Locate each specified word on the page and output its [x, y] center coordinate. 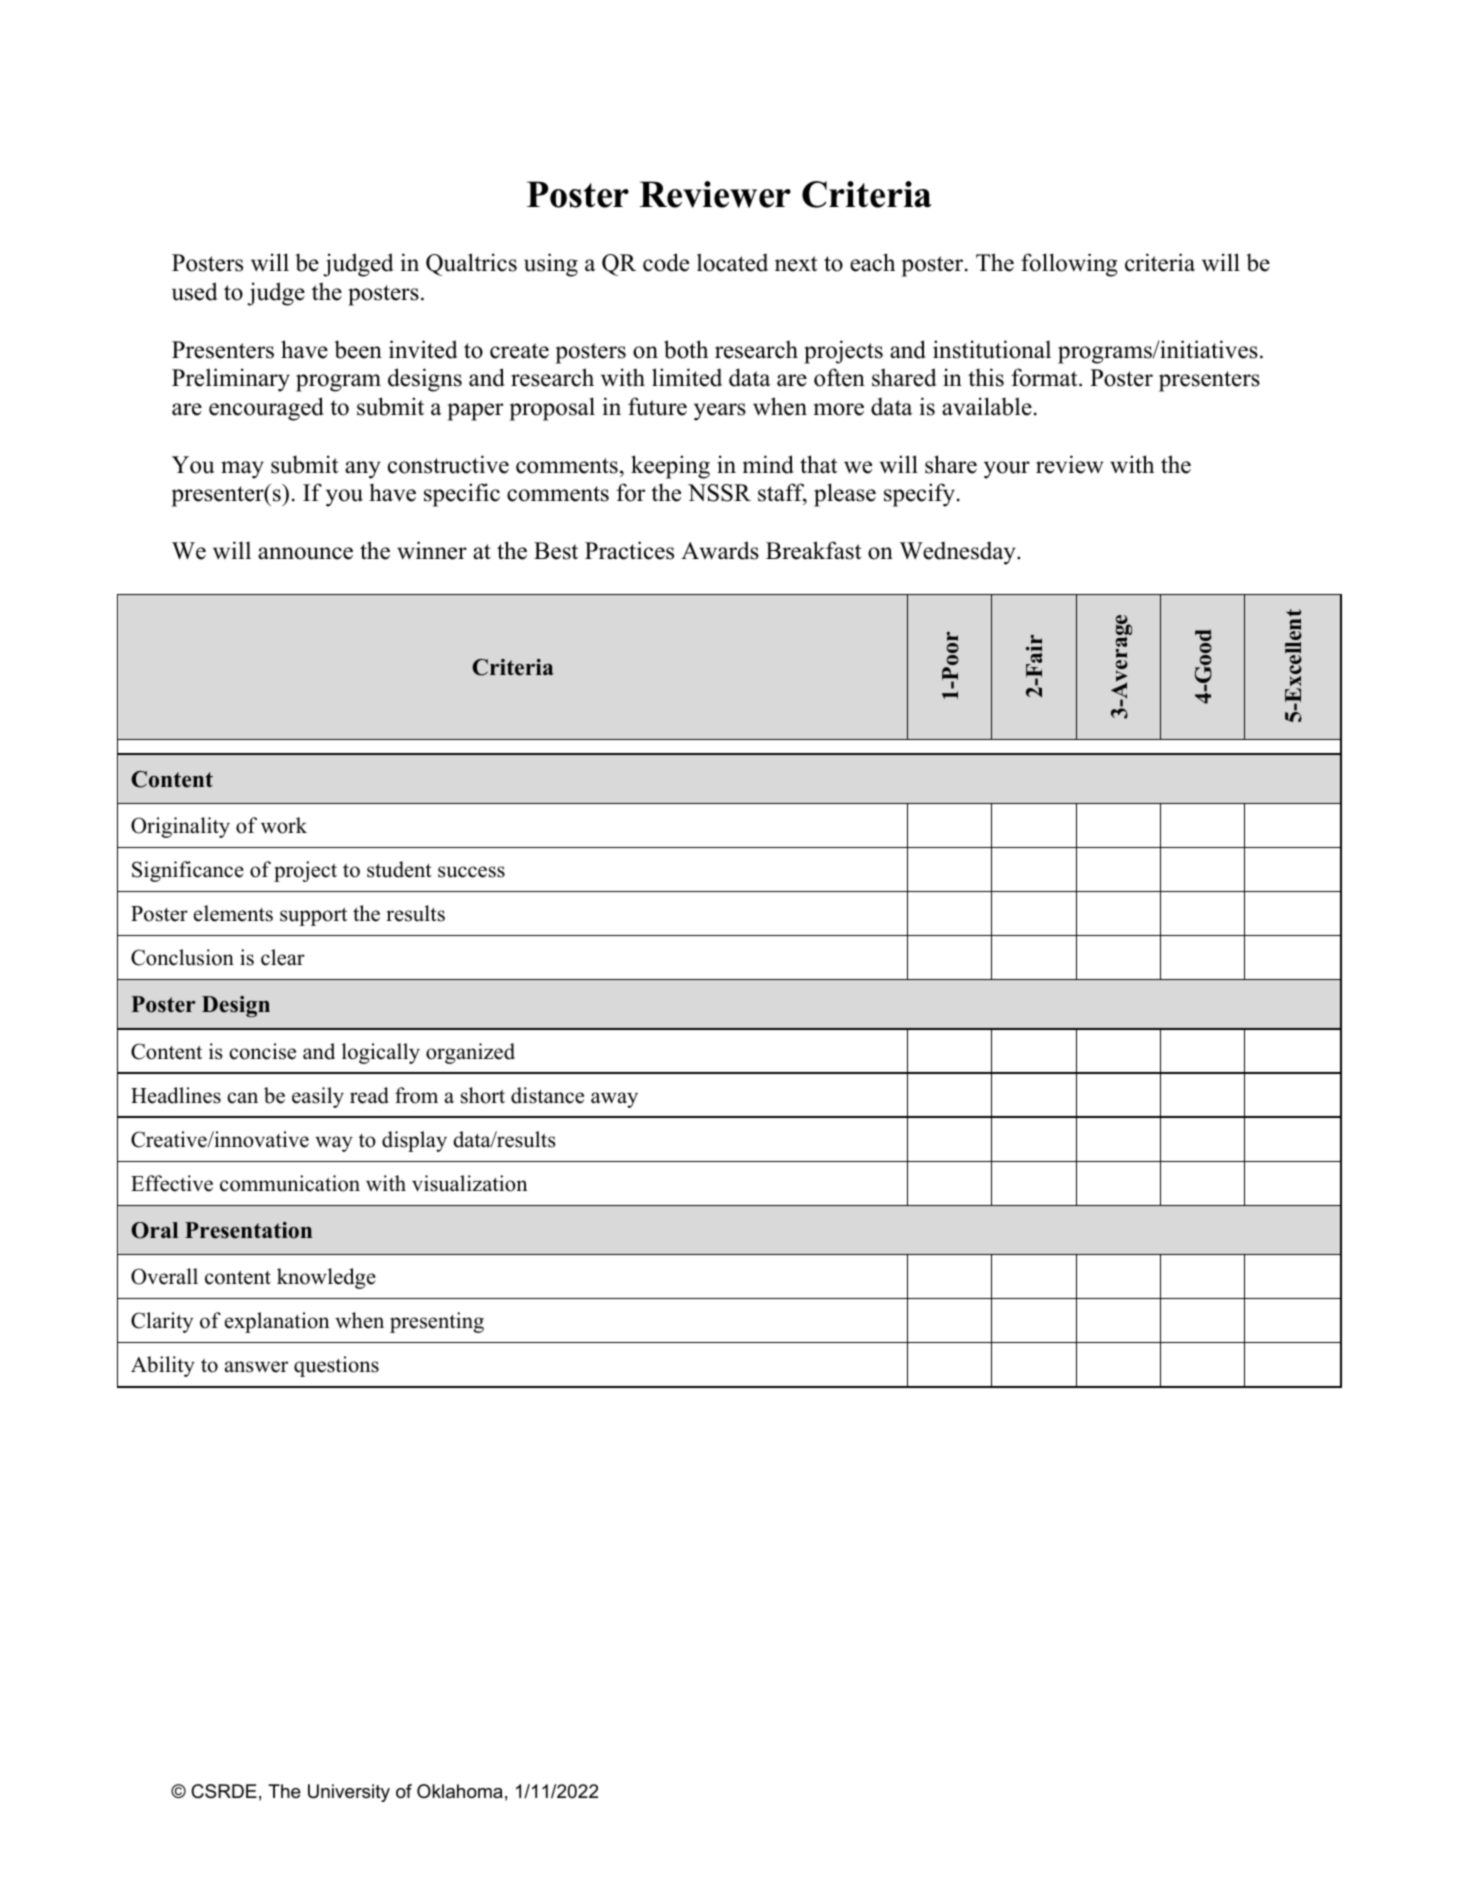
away [614, 1100]
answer [256, 1367]
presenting [437, 1322]
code [666, 262]
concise [262, 1051]
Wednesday [958, 553]
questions [336, 1366]
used [195, 291]
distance [547, 1095]
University [349, 1793]
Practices [629, 550]
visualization [469, 1183]
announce [305, 553]
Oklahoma [460, 1791]
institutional [992, 349]
